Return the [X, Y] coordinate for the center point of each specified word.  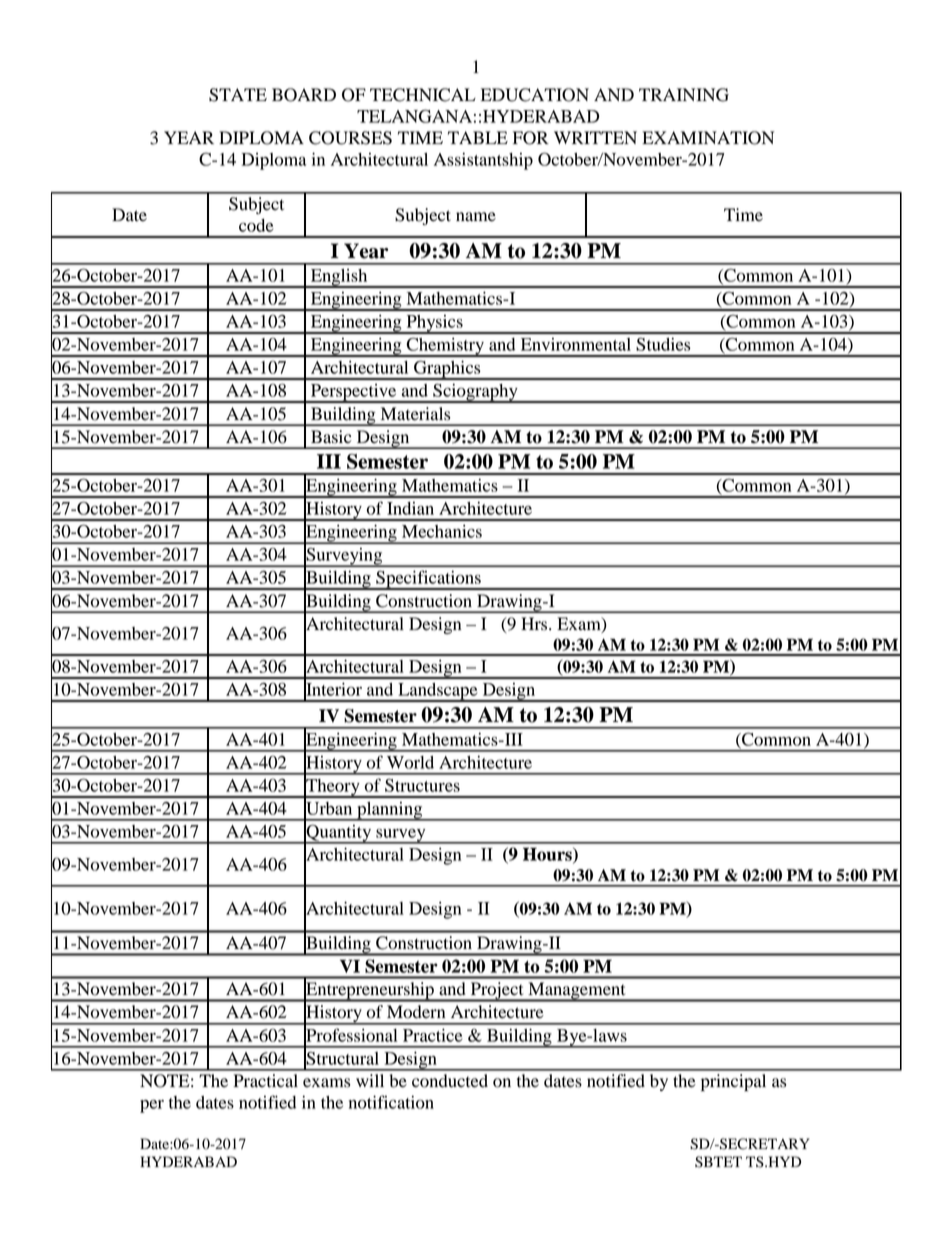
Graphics [447, 370]
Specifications [428, 580]
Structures [422, 785]
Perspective [354, 393]
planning [390, 811]
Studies [663, 344]
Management [577, 992]
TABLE [478, 137]
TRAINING [684, 95]
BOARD [304, 95]
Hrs [535, 624]
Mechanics [442, 531]
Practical [265, 1081]
